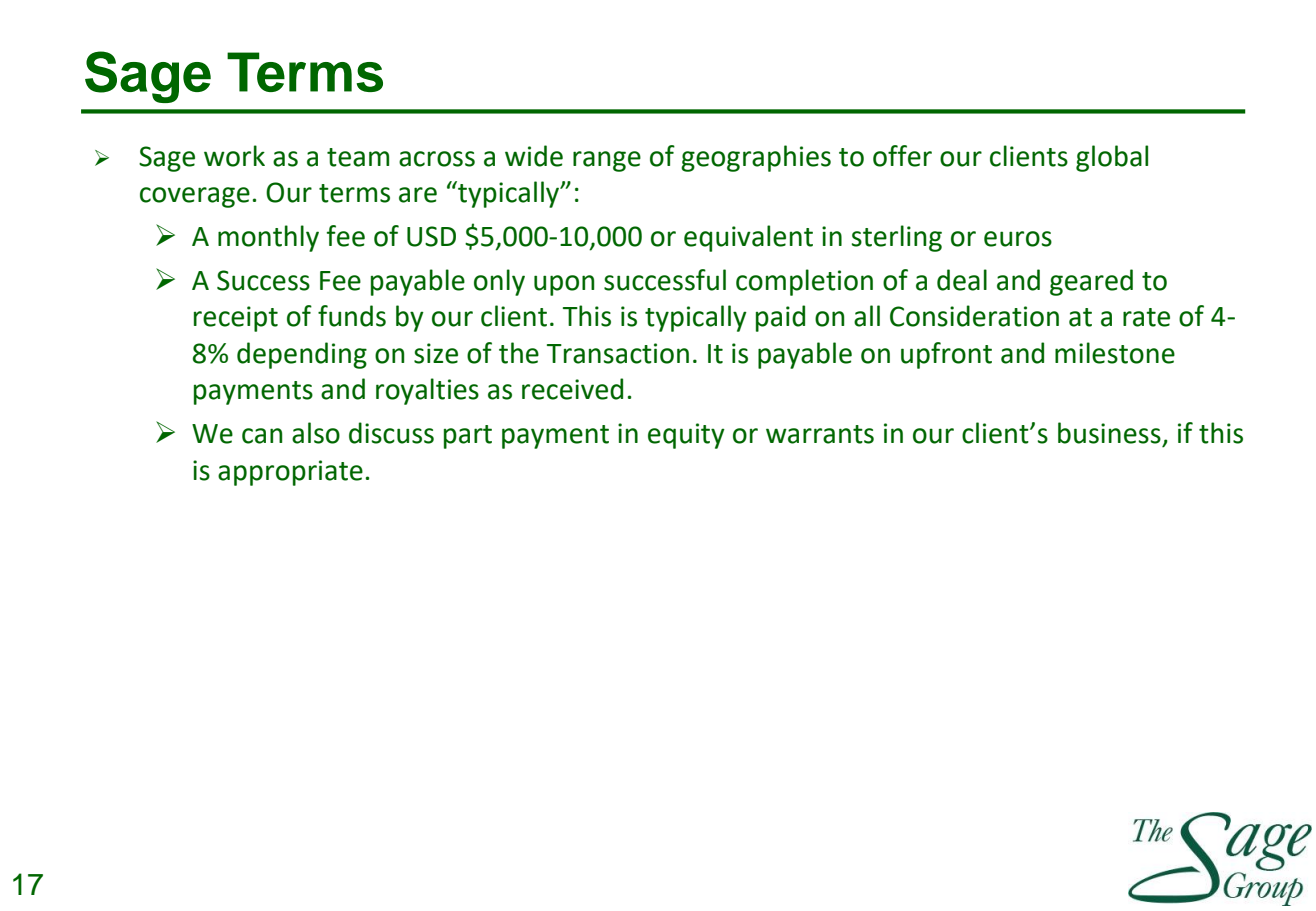 The width and height of the page is (1316, 911). Describe the element at coordinates (290, 473) in the page. I see `appropriate` at that location.
